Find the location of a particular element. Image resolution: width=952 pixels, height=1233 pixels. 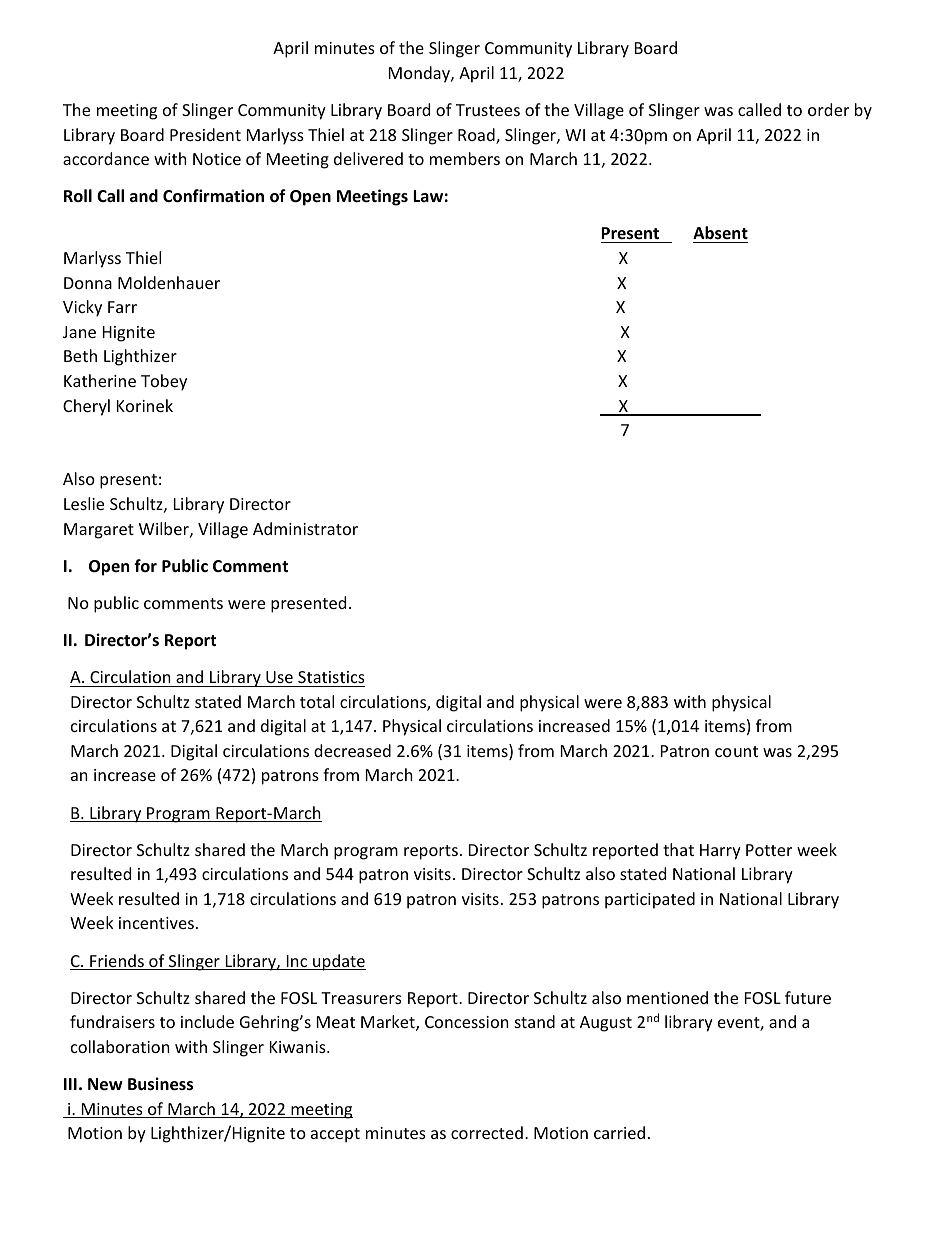

Administrator is located at coordinates (305, 528).
